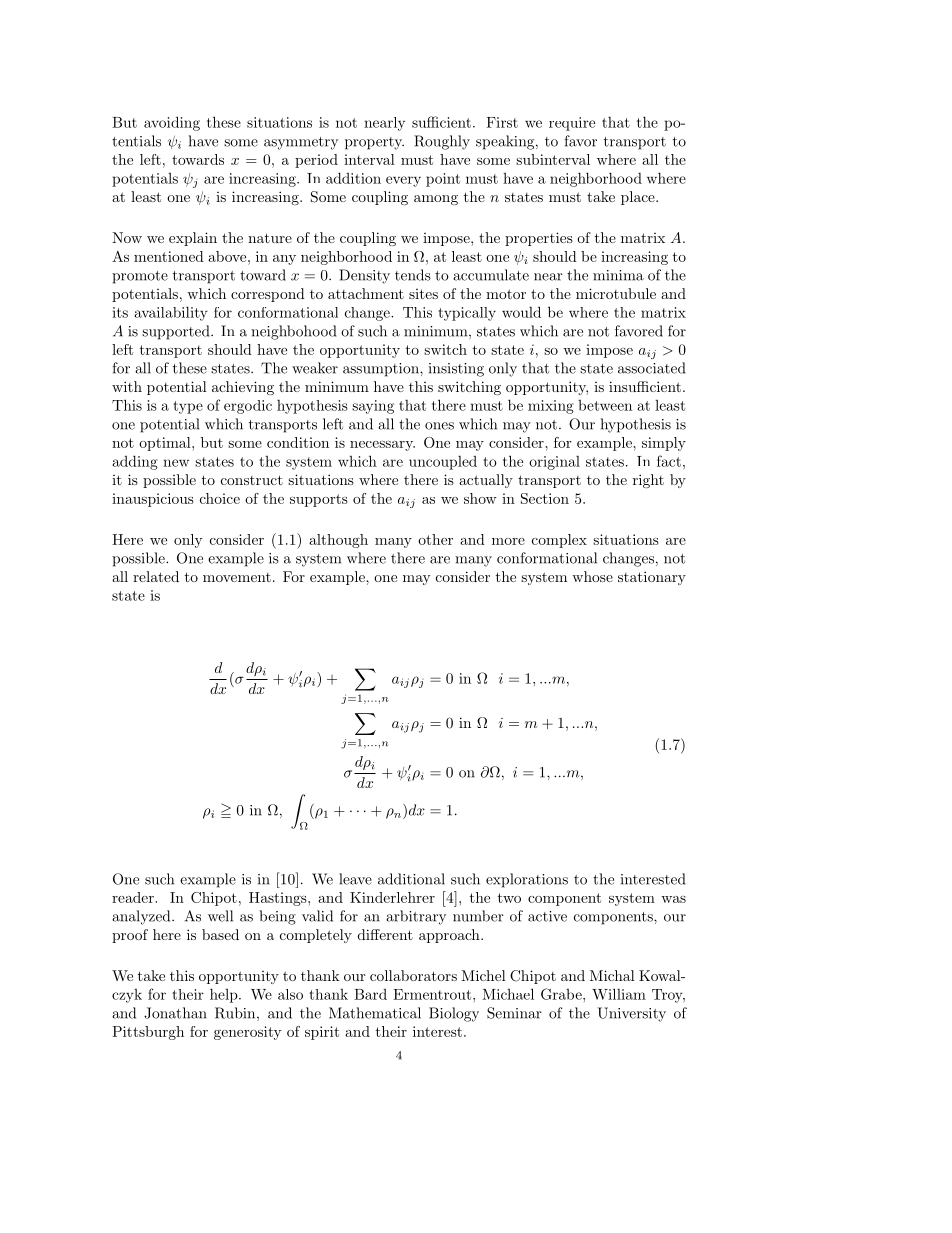  What do you see at coordinates (605, 405) in the page?
I see `between` at bounding box center [605, 405].
